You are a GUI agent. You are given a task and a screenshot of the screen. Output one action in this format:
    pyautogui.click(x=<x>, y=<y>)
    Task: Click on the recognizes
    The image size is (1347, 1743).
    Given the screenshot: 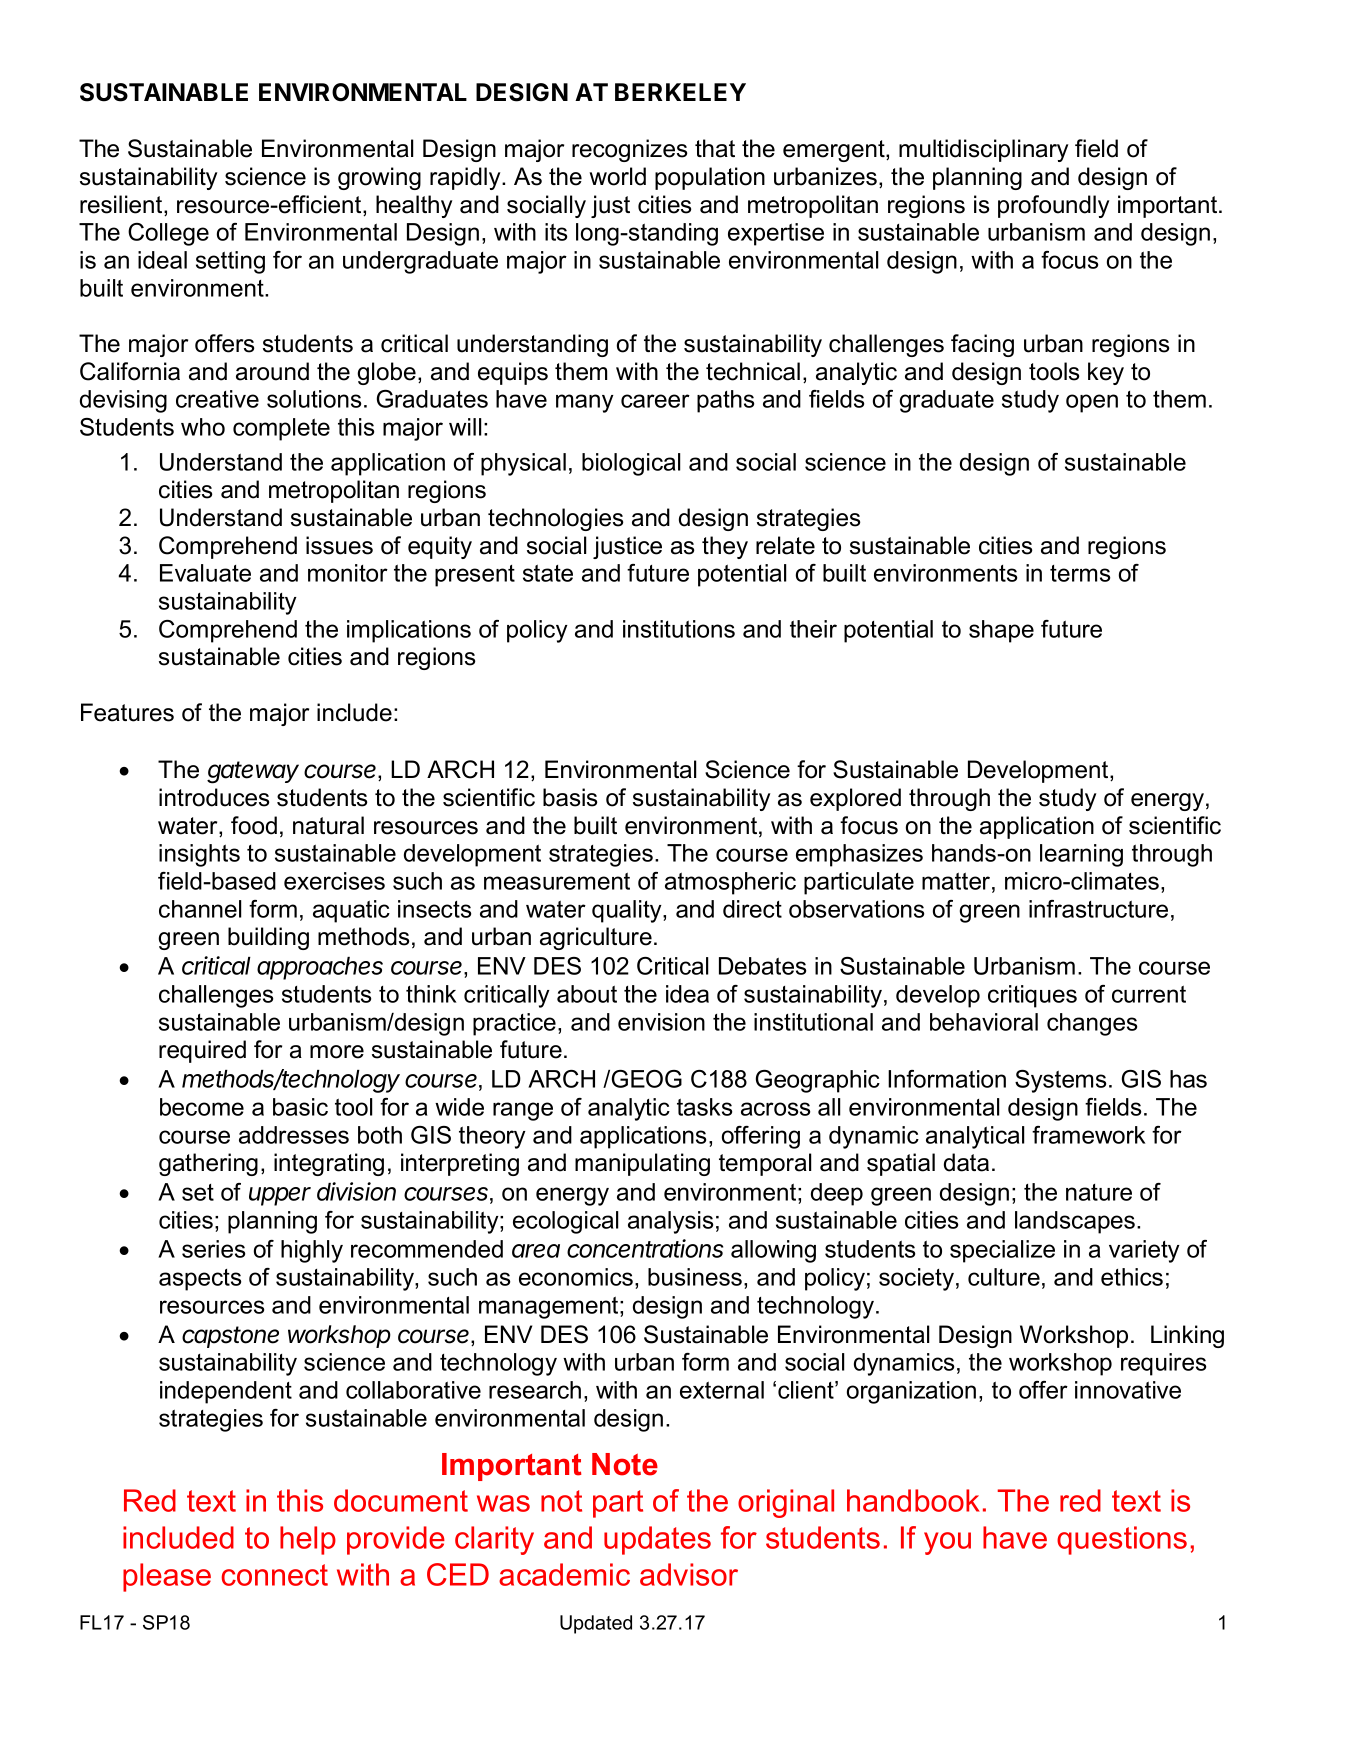 What is the action you would take?
    pyautogui.click(x=629, y=150)
